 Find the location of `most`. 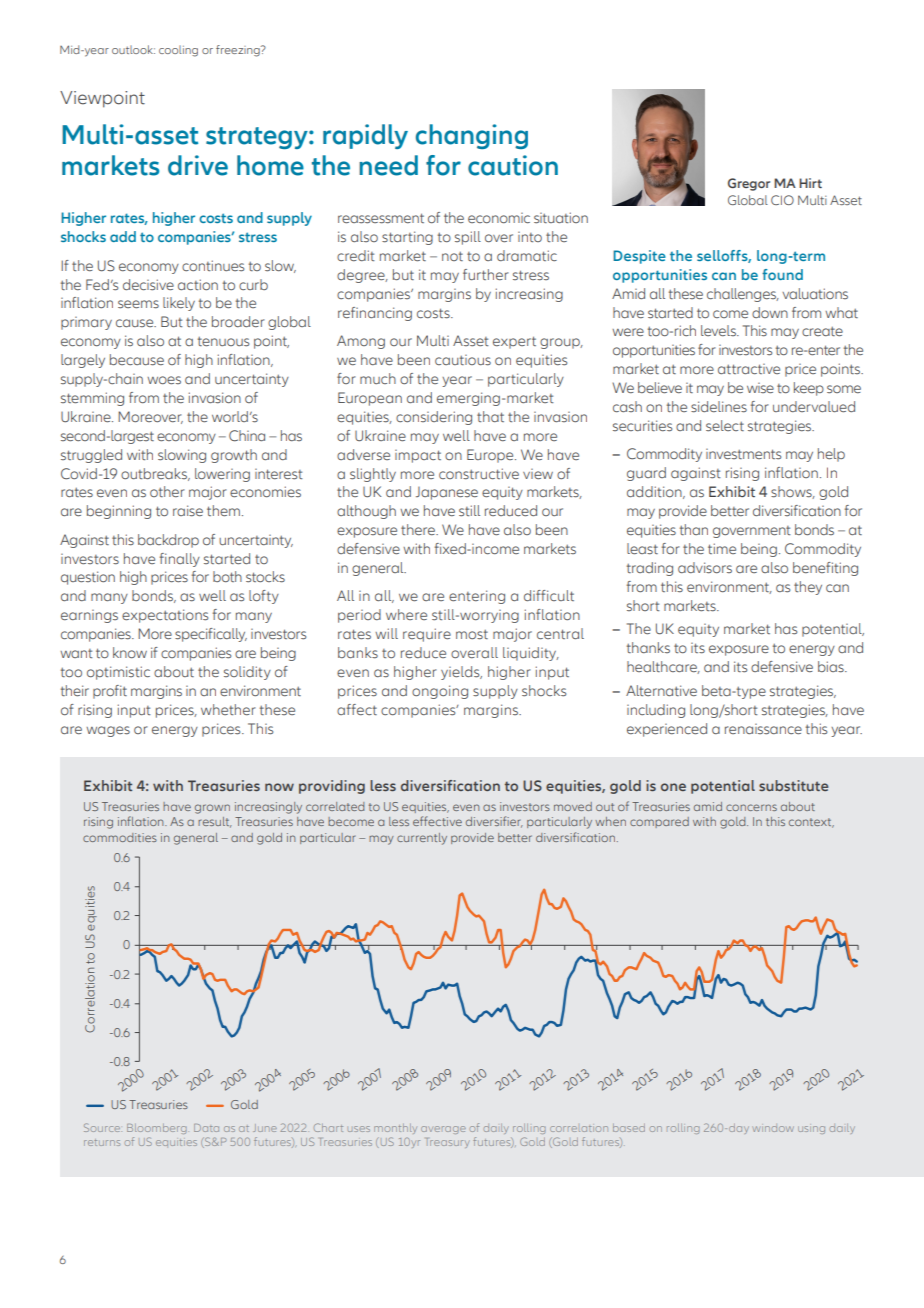

most is located at coordinates (472, 635).
